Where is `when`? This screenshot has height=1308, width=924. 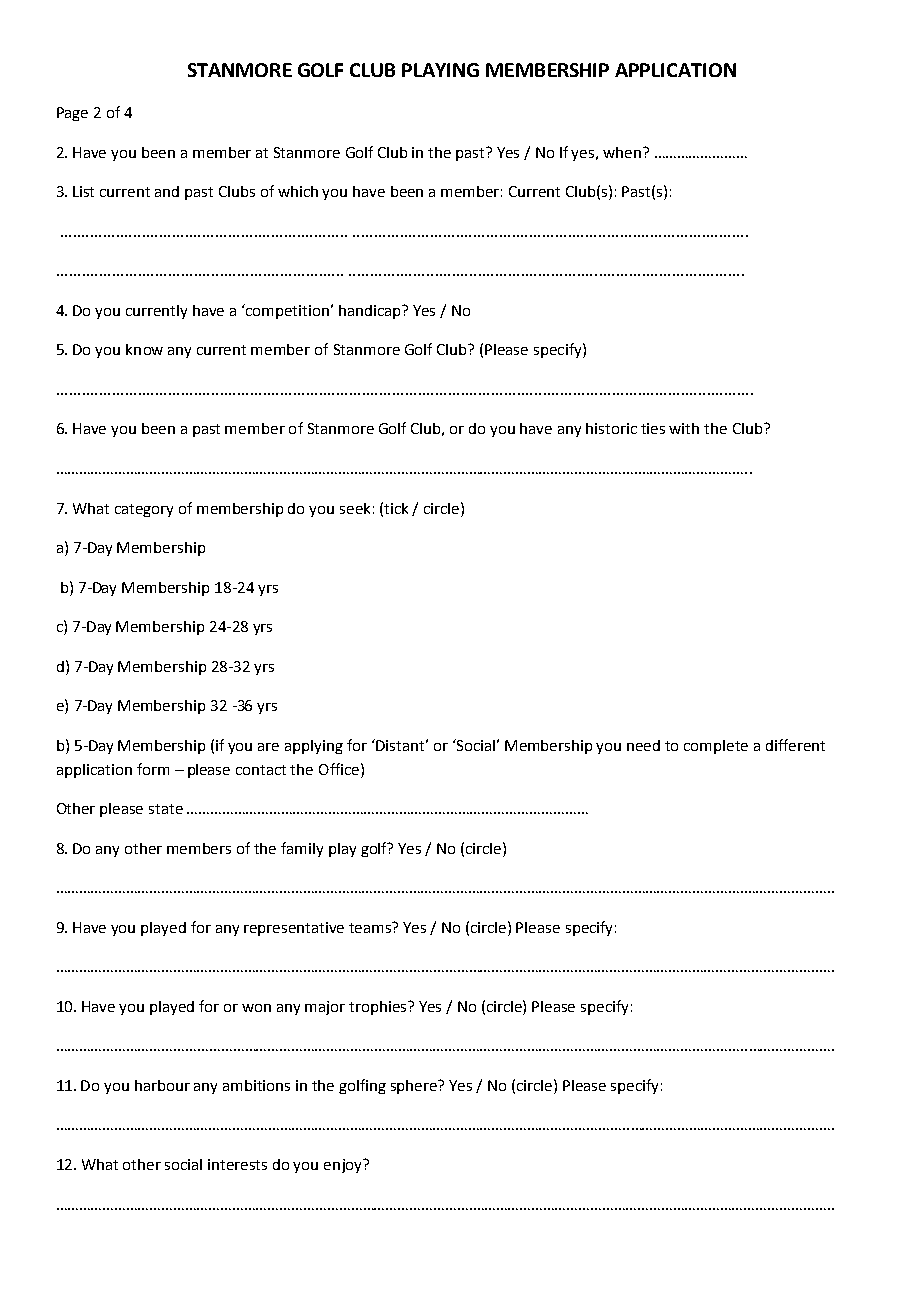
when is located at coordinates (622, 152).
